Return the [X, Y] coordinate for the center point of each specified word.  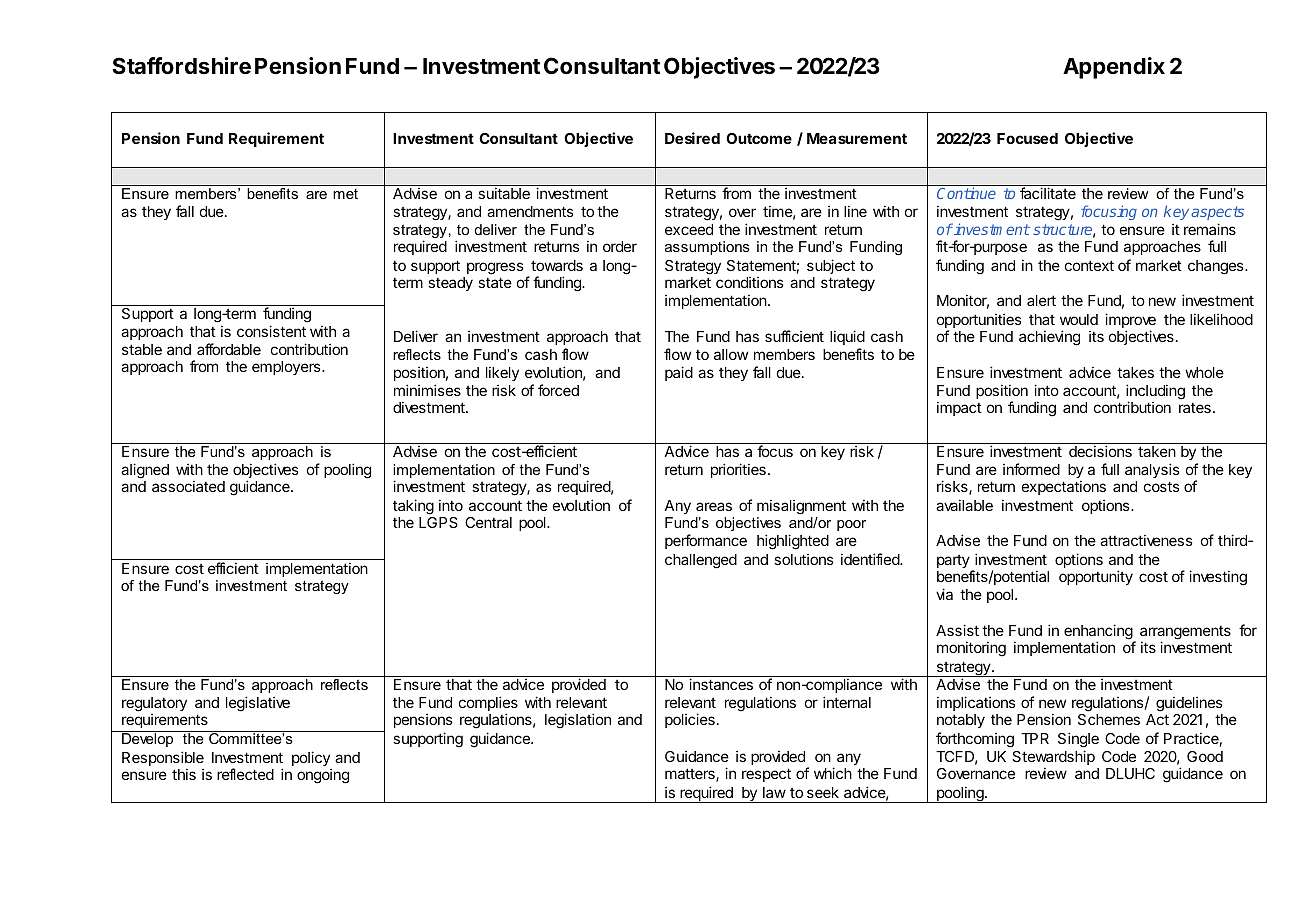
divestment [430, 407]
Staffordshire [181, 66]
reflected [245, 774]
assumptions [707, 248]
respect [766, 775]
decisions [1100, 451]
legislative [258, 704]
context [1089, 265]
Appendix [1114, 68]
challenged [701, 561]
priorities [738, 470]
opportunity [1096, 577]
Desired [692, 138]
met [345, 194]
